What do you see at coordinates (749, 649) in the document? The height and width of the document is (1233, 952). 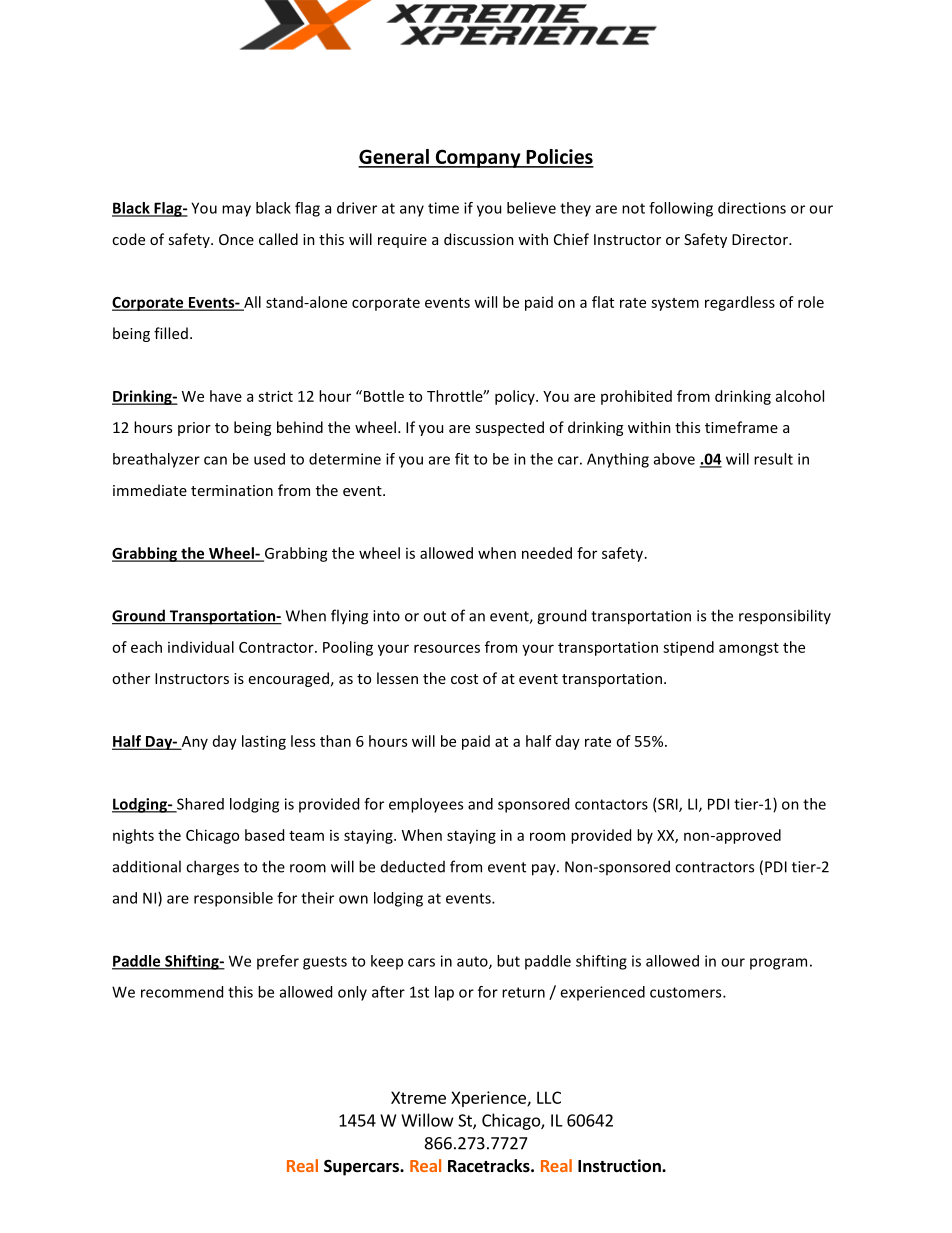 I see `amongst` at bounding box center [749, 649].
